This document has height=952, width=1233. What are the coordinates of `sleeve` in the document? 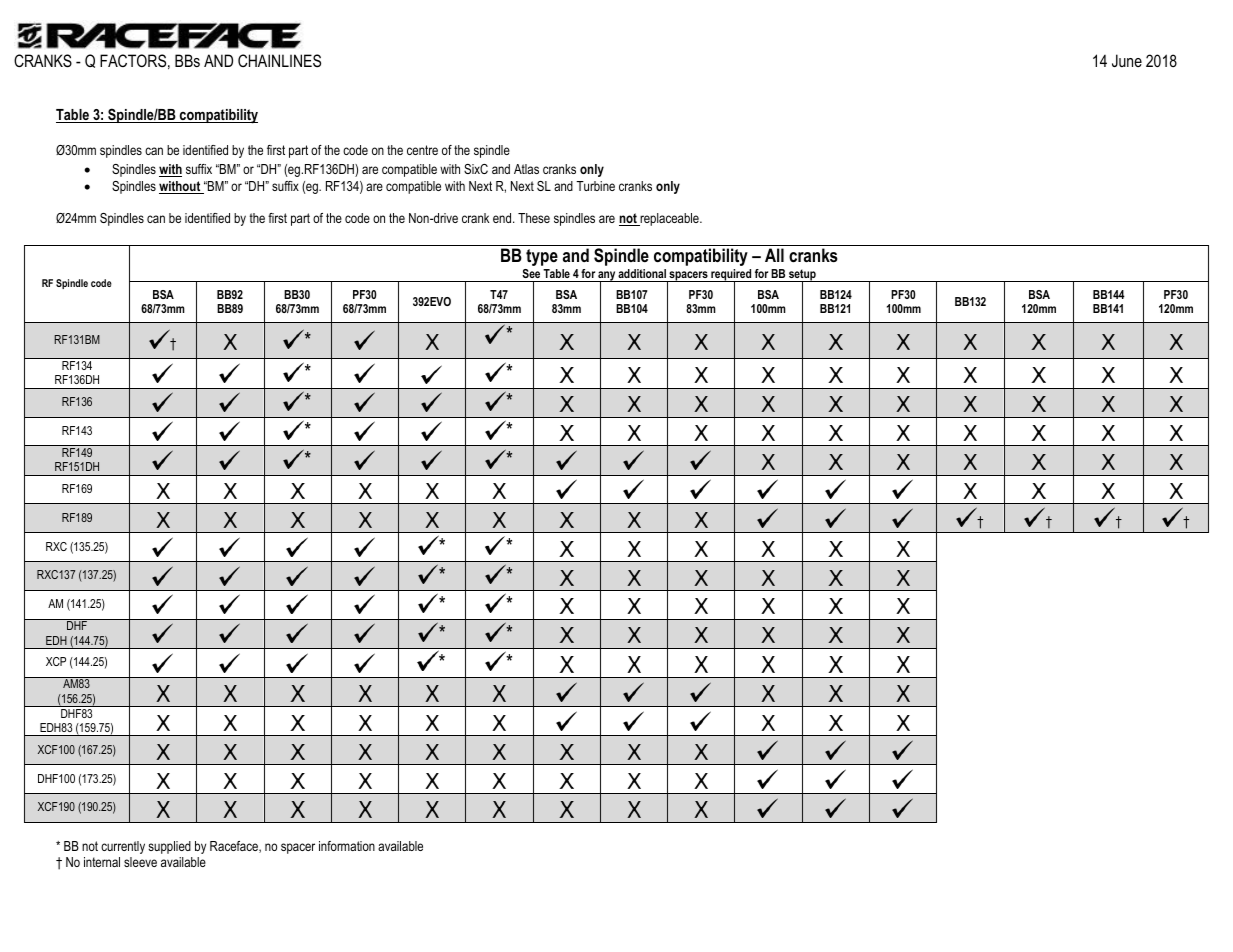 It's located at (140, 862).
